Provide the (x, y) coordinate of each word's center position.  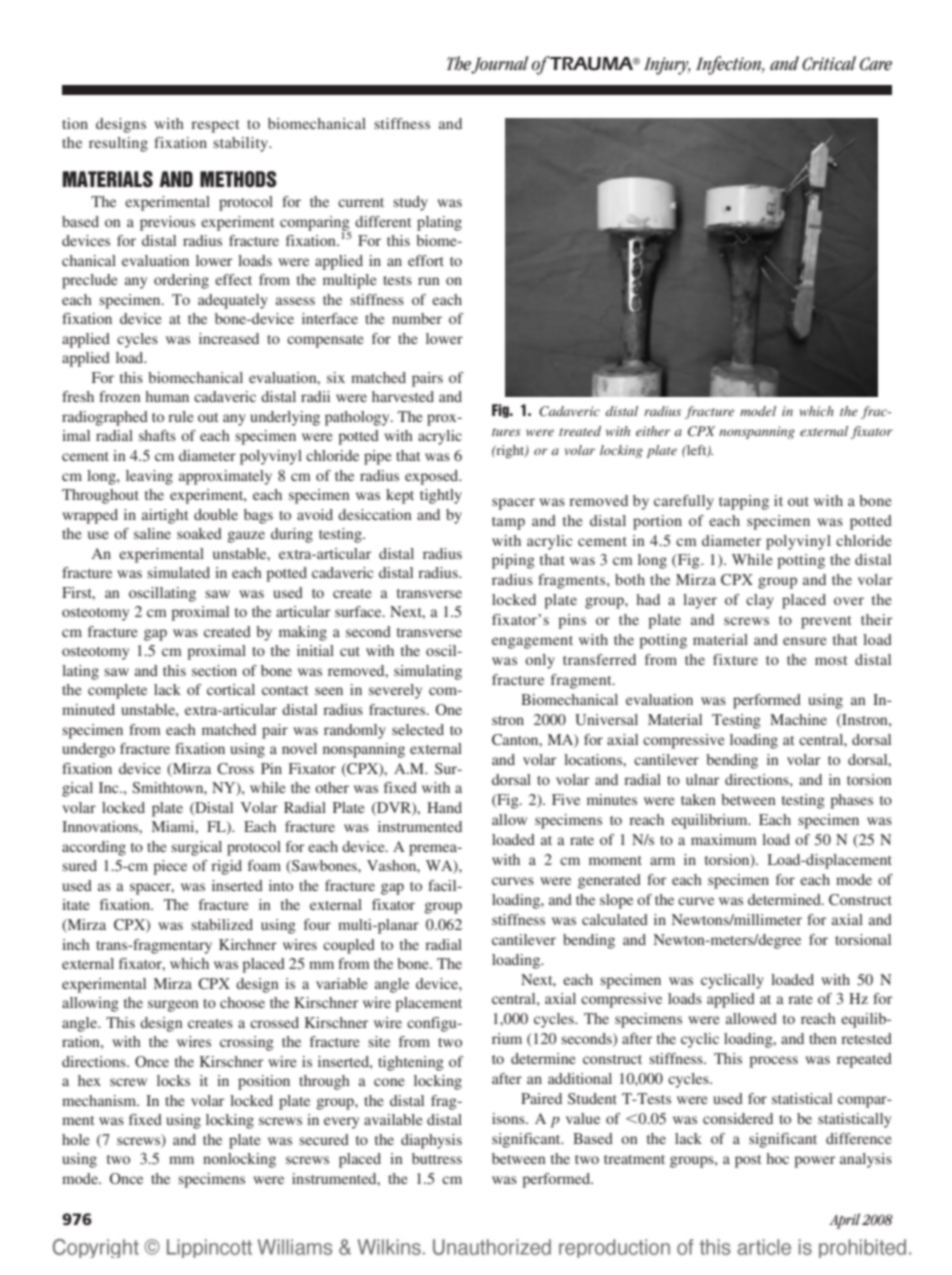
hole (75, 1139)
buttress (437, 1158)
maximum (724, 839)
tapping (744, 502)
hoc (777, 1158)
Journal (500, 65)
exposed (433, 477)
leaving (149, 477)
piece (170, 867)
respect (215, 126)
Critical (829, 63)
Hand (444, 807)
